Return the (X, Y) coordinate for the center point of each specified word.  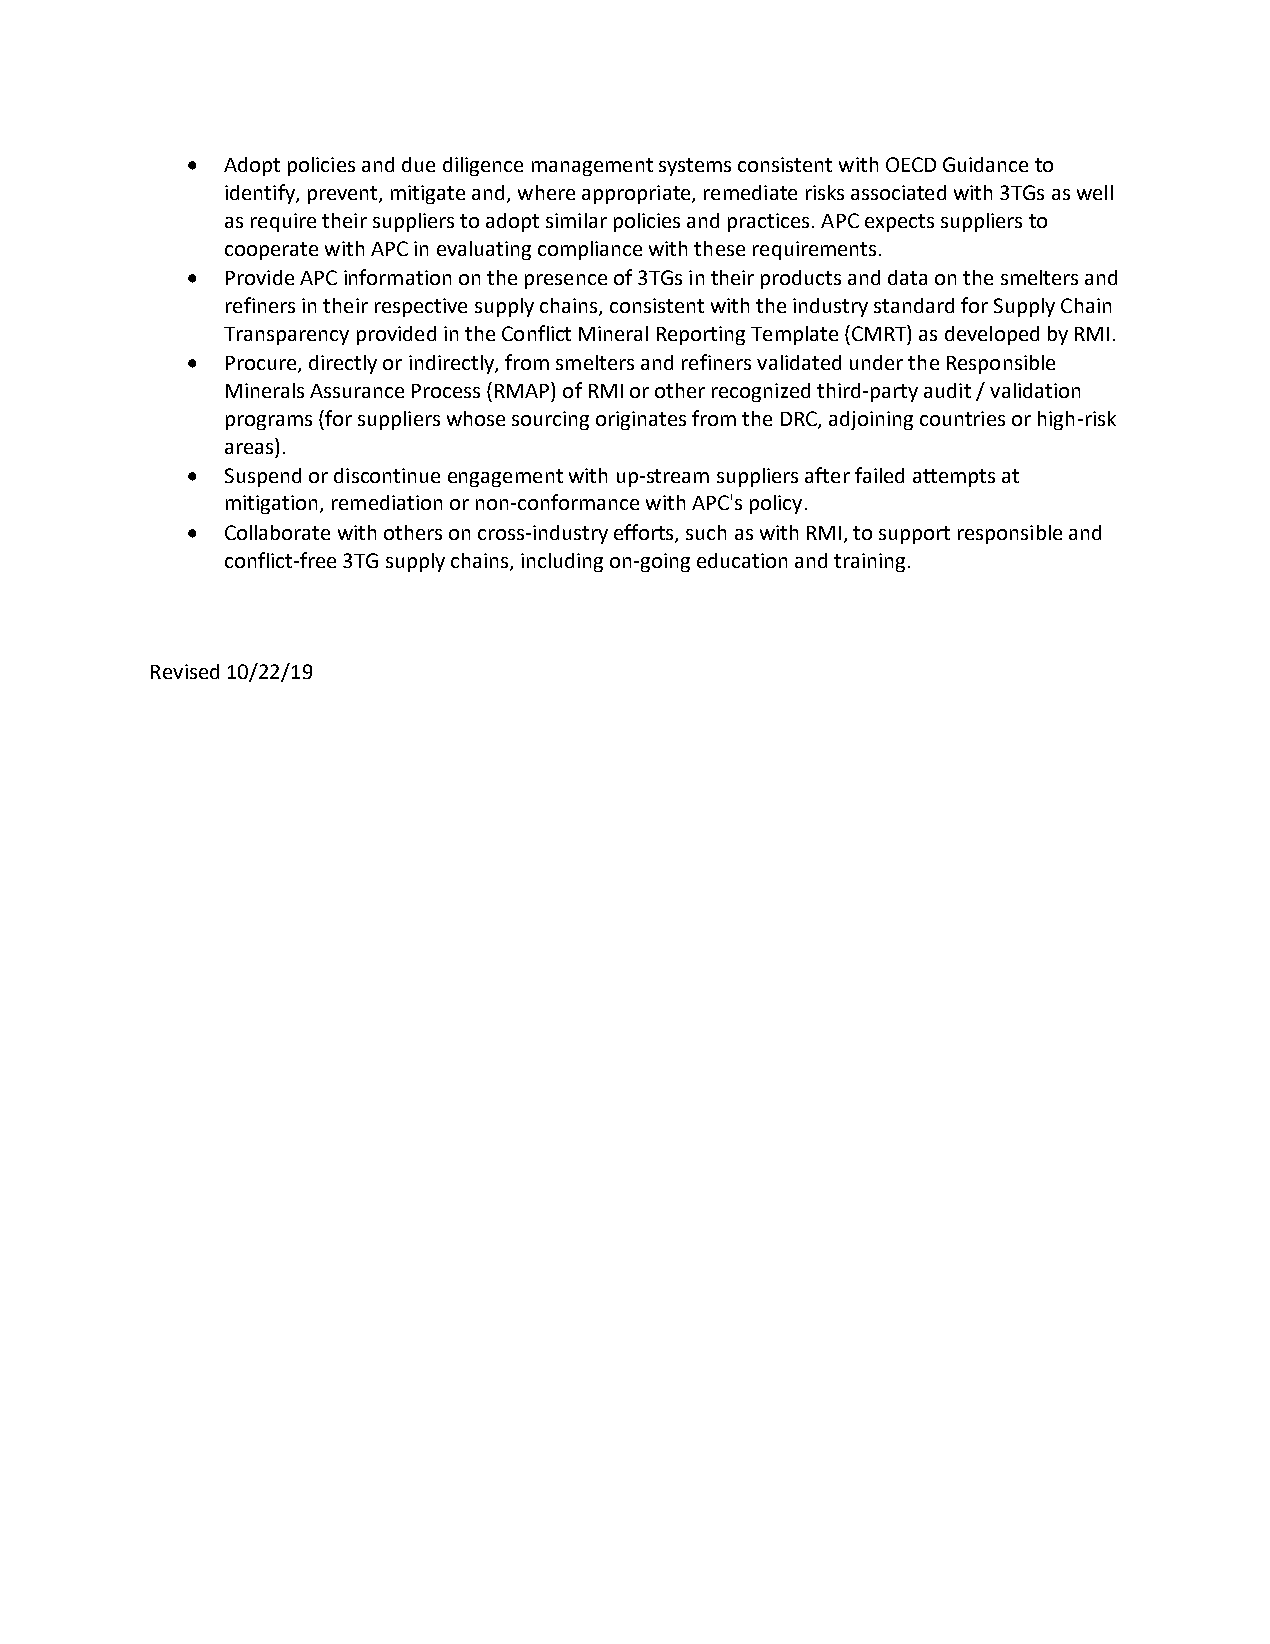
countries (962, 418)
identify (261, 194)
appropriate (637, 194)
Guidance (985, 164)
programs (269, 422)
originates (641, 420)
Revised (185, 671)
